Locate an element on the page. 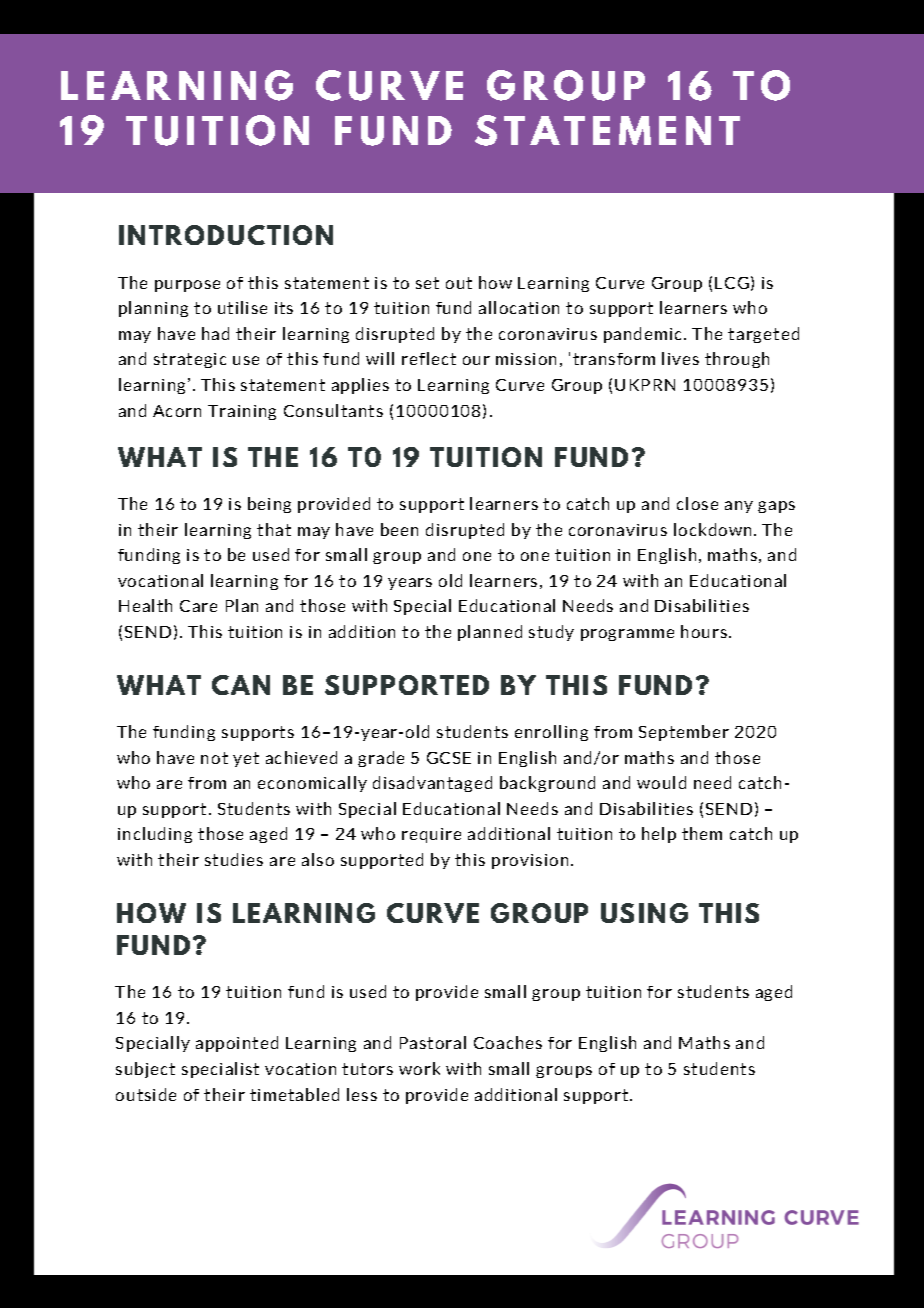  not is located at coordinates (214, 758).
